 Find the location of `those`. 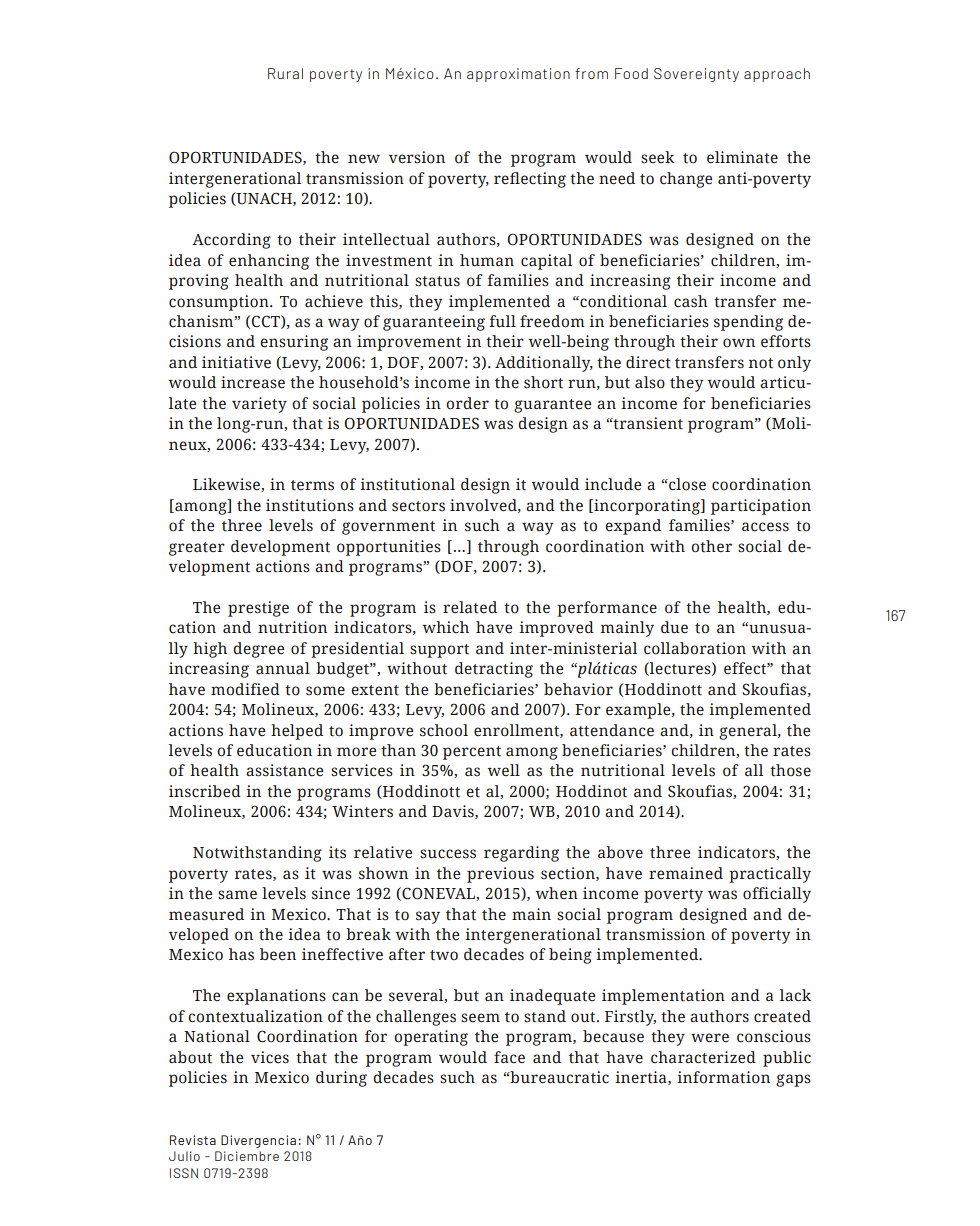

those is located at coordinates (790, 770).
